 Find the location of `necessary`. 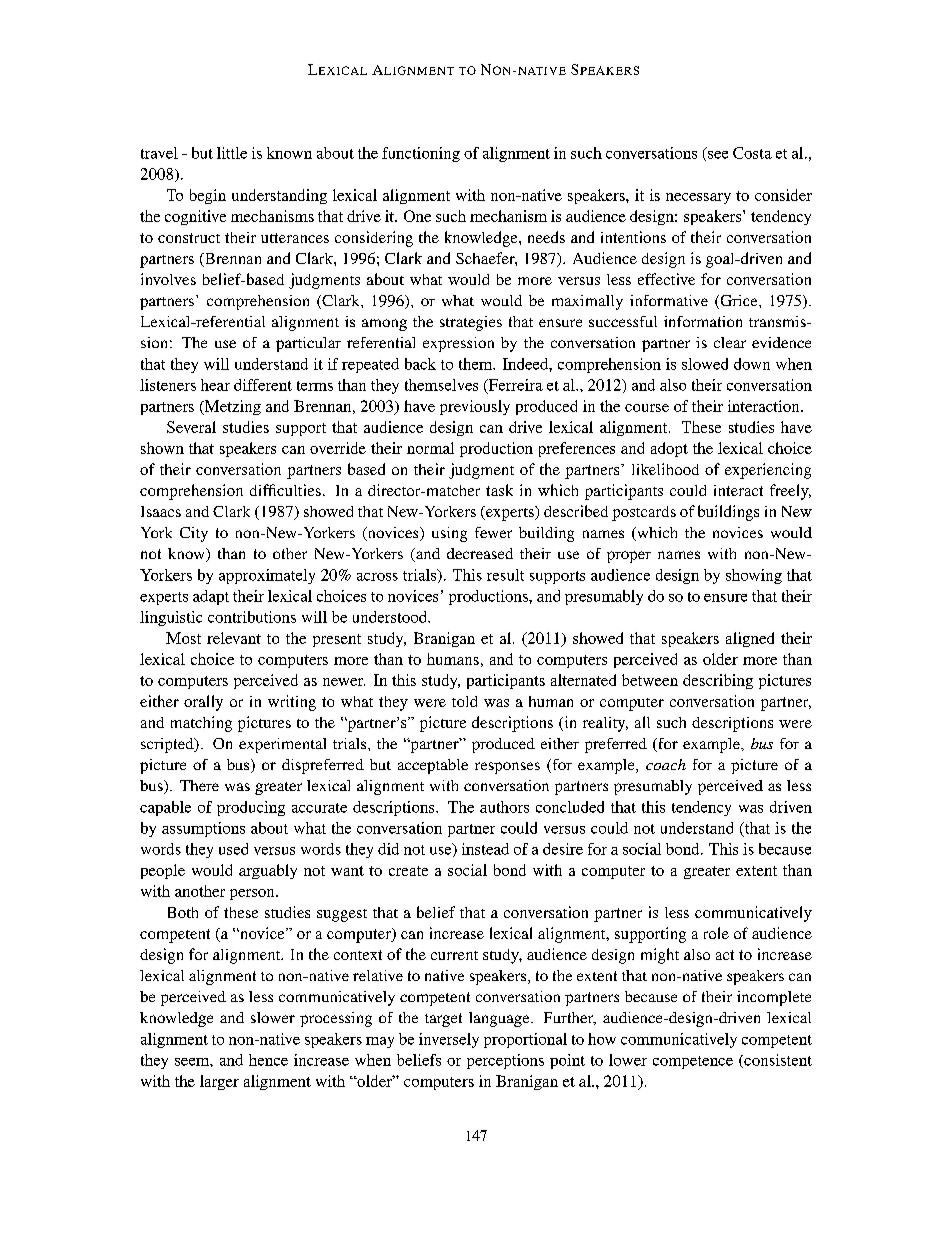

necessary is located at coordinates (698, 198).
